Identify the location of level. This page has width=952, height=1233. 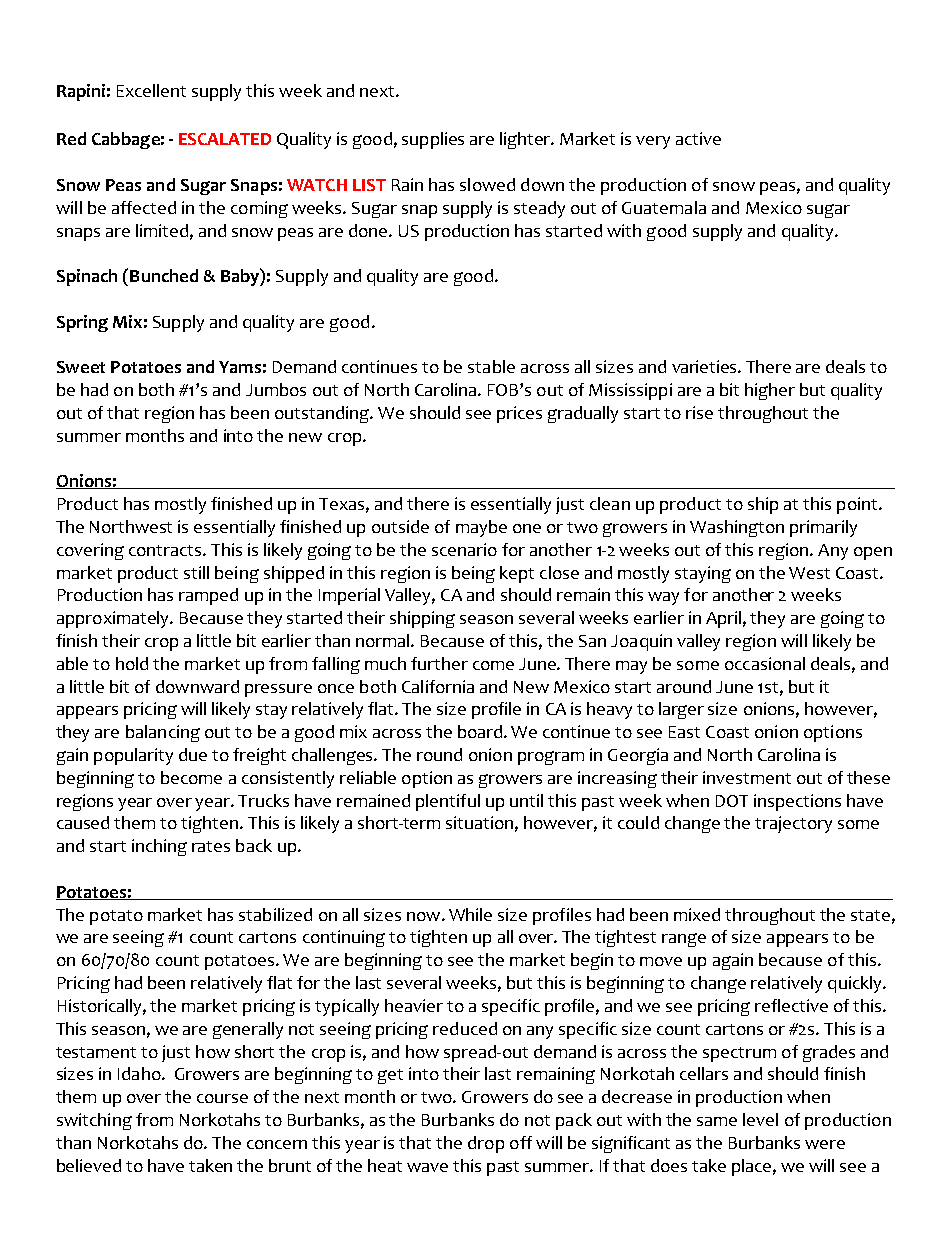
(760, 1119).
